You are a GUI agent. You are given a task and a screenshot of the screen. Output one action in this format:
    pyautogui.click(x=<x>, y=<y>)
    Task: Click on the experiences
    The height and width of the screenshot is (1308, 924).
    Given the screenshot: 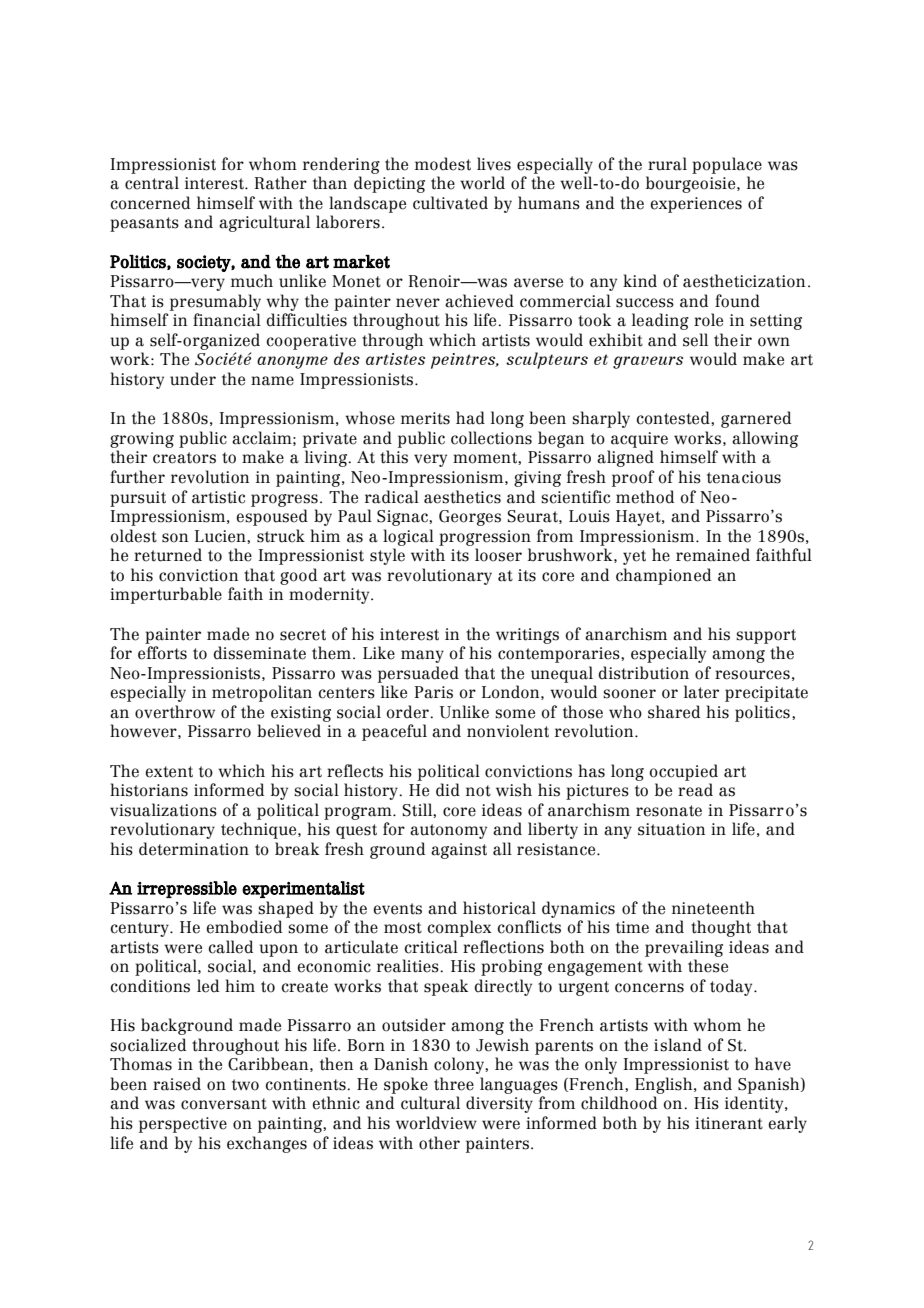 What is the action you would take?
    pyautogui.click(x=696, y=205)
